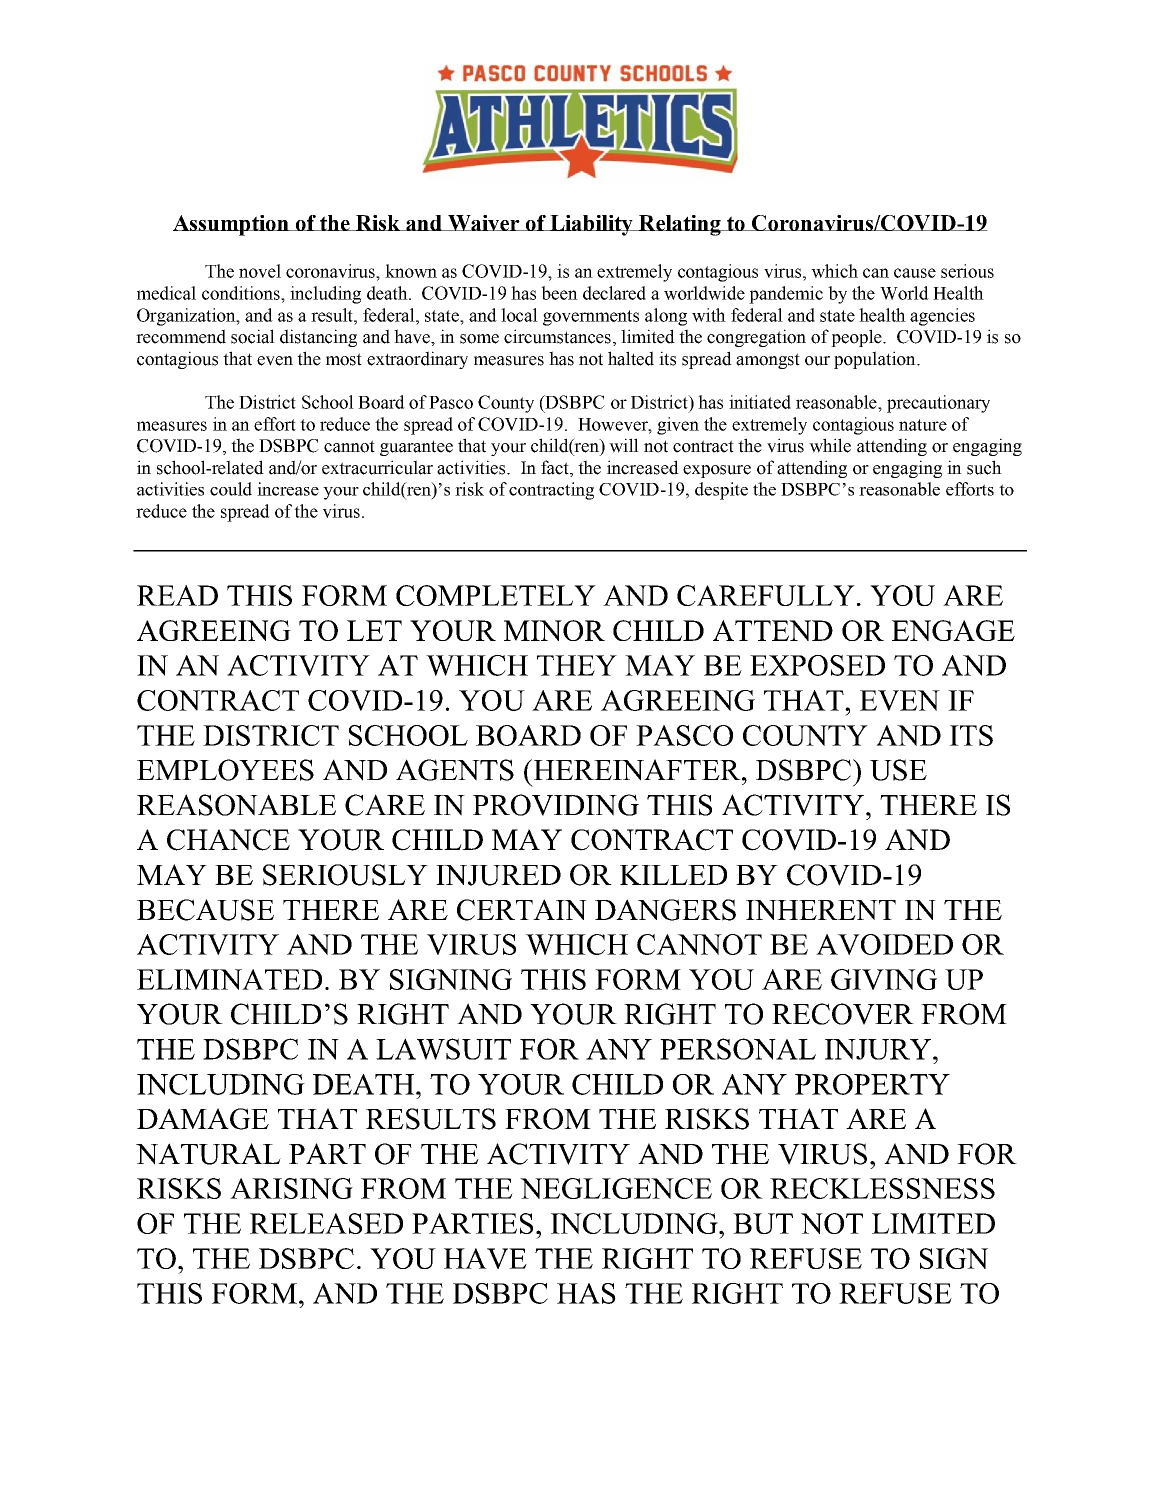  Describe the element at coordinates (591, 225) in the screenshot. I see `Liability` at that location.
